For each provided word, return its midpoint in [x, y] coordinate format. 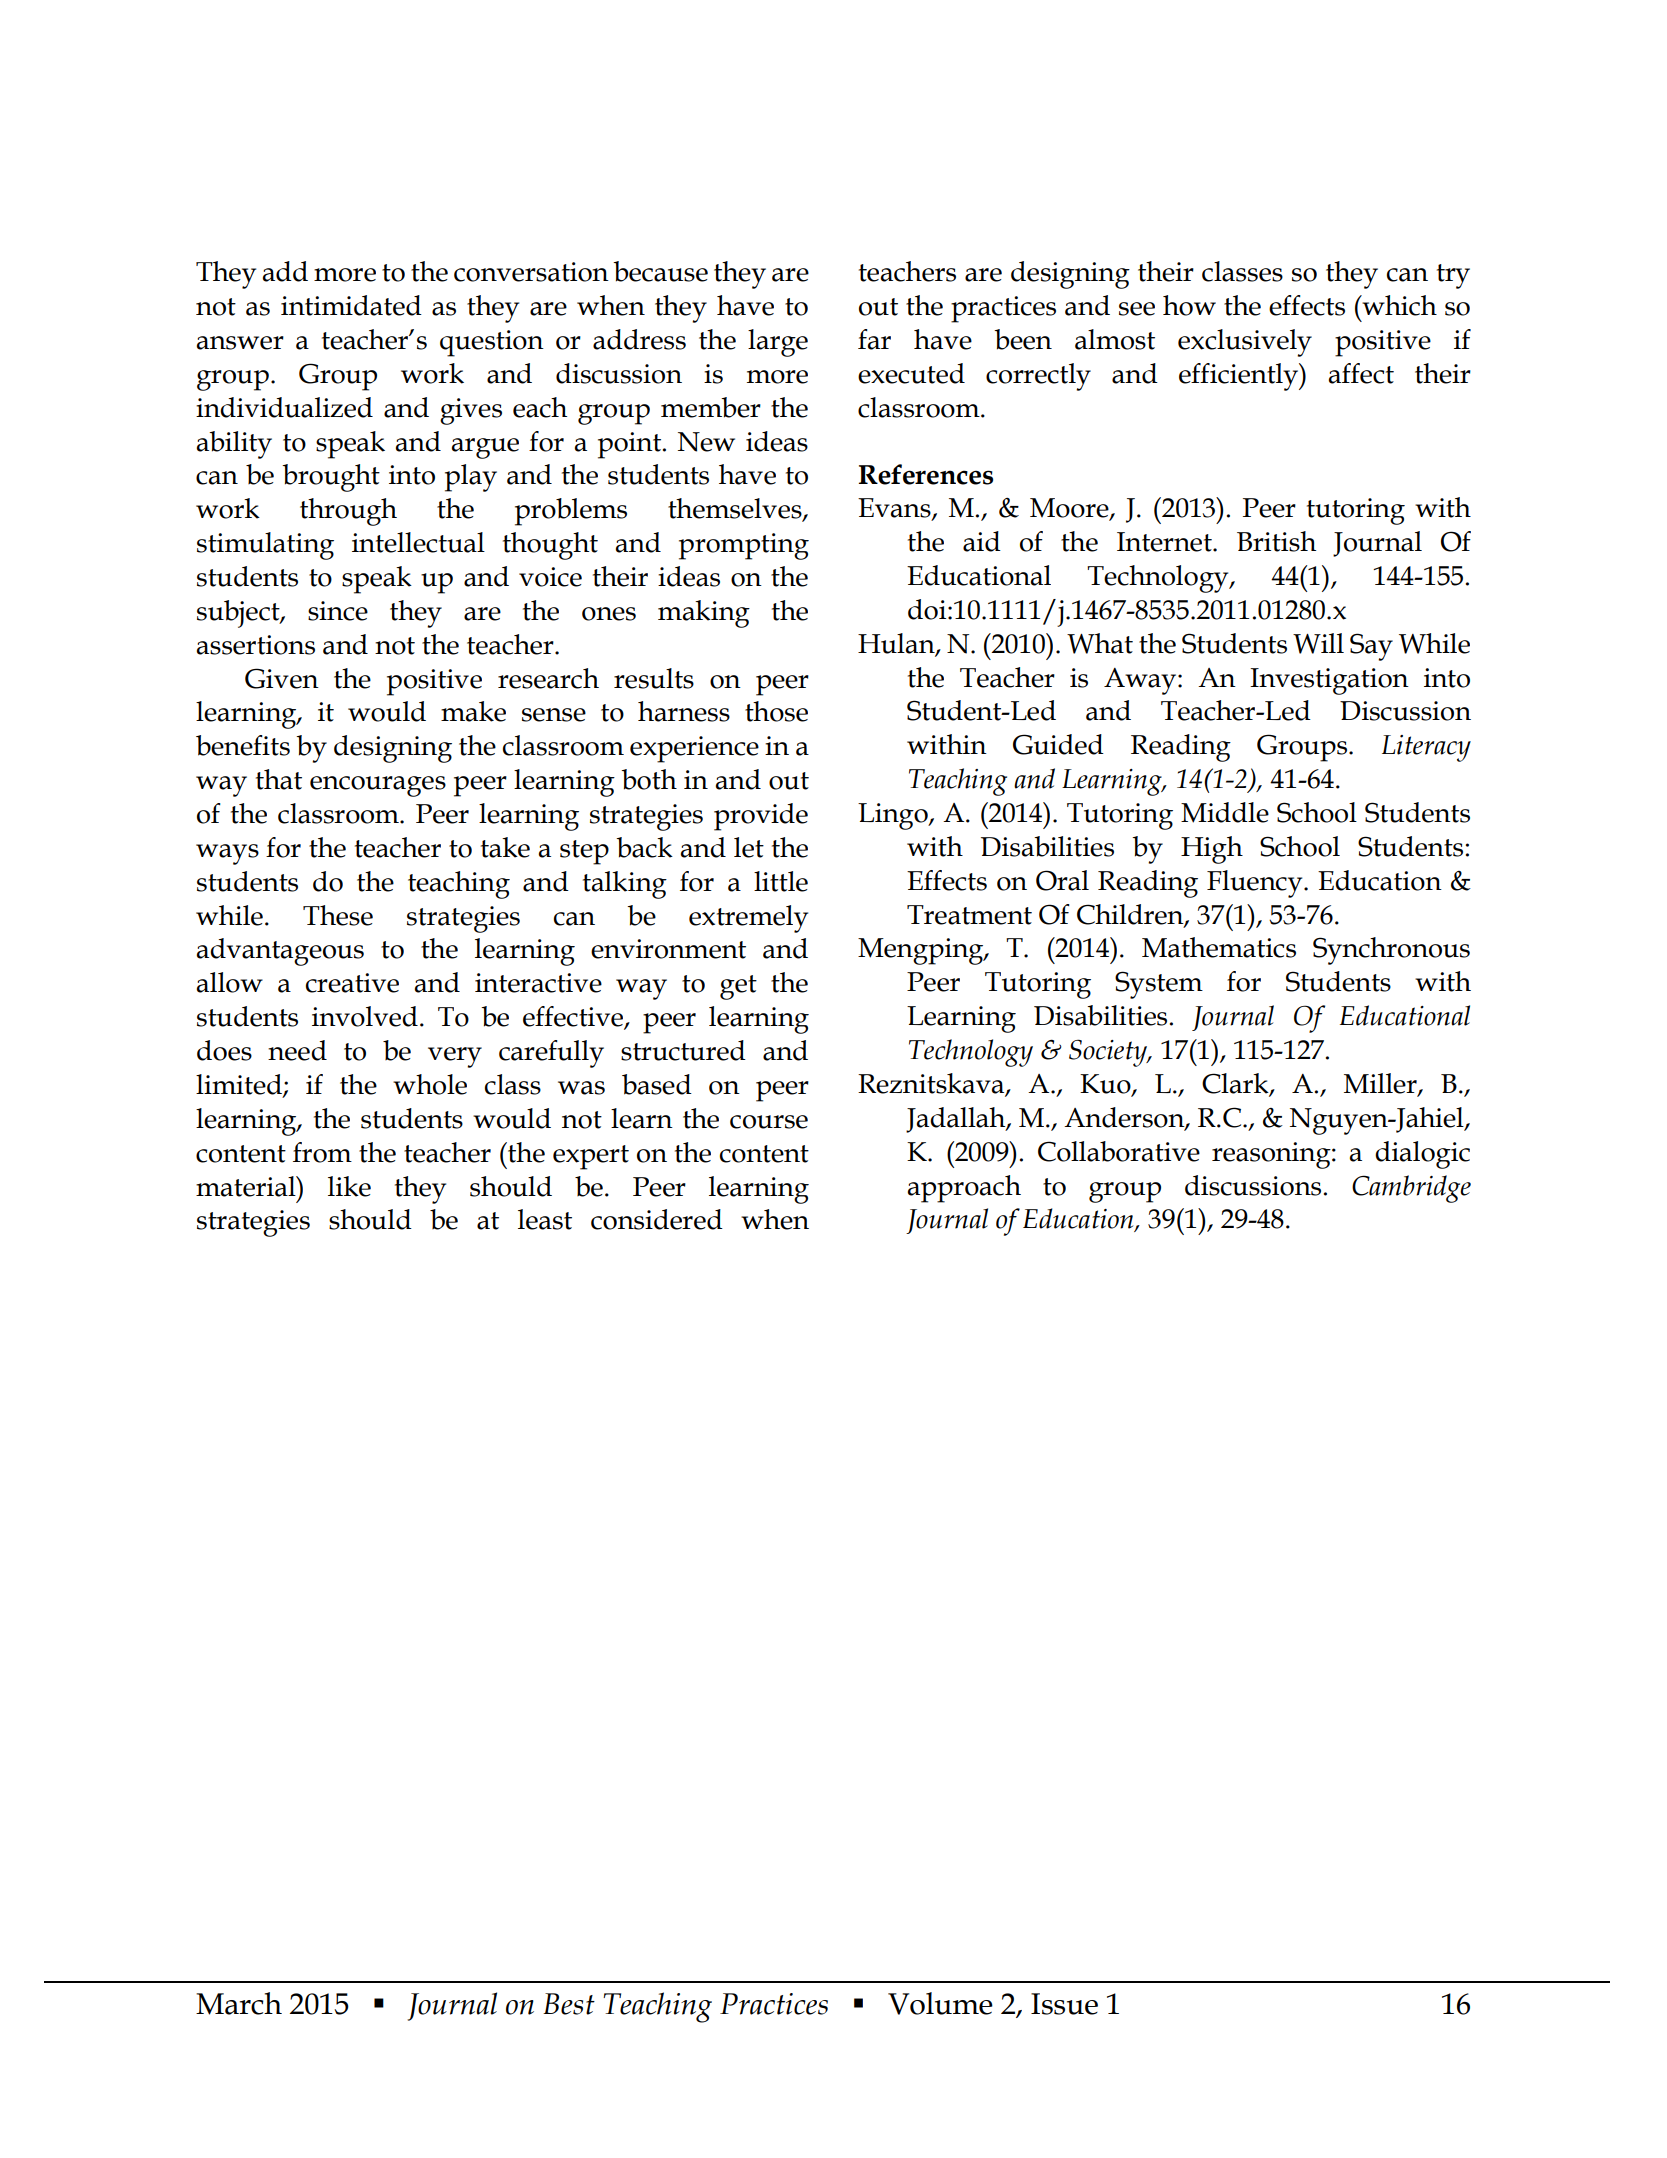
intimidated [351, 305]
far [874, 339]
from [322, 1152]
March [239, 2003]
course [769, 1122]
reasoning [1272, 1155]
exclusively [1245, 343]
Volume [940, 2003]
